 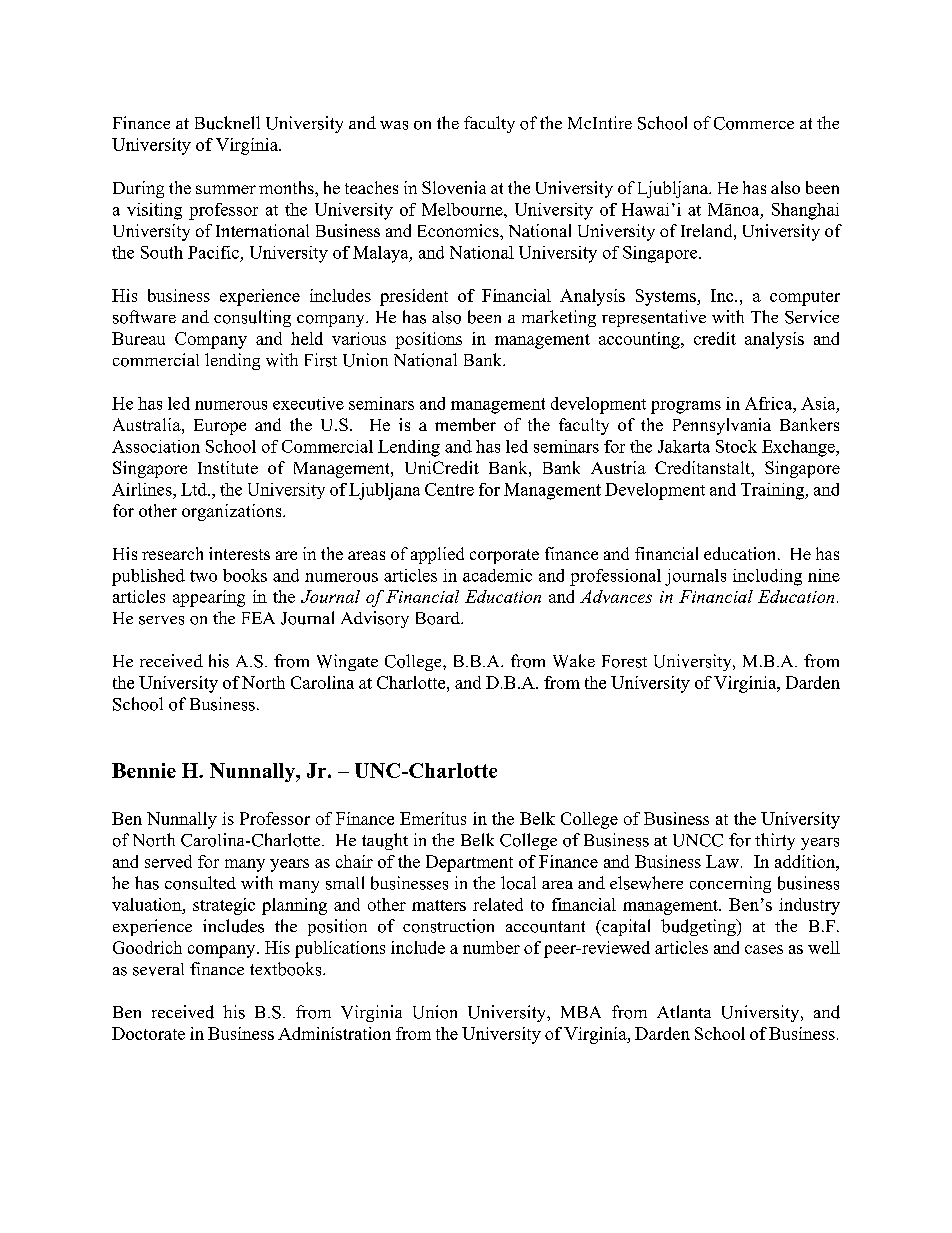 I want to click on Commerce, so click(x=754, y=123).
